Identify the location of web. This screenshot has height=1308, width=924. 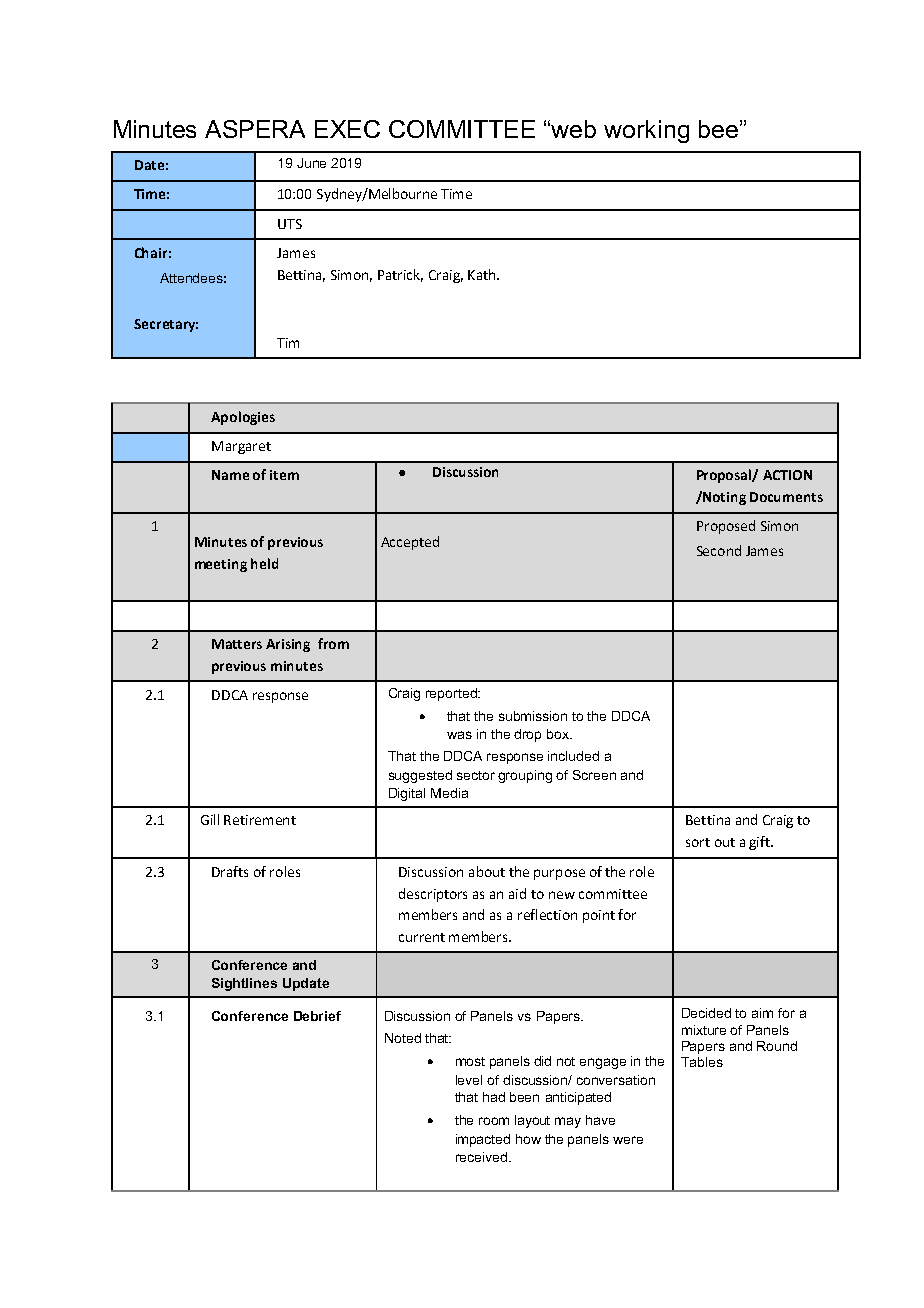
(573, 129).
